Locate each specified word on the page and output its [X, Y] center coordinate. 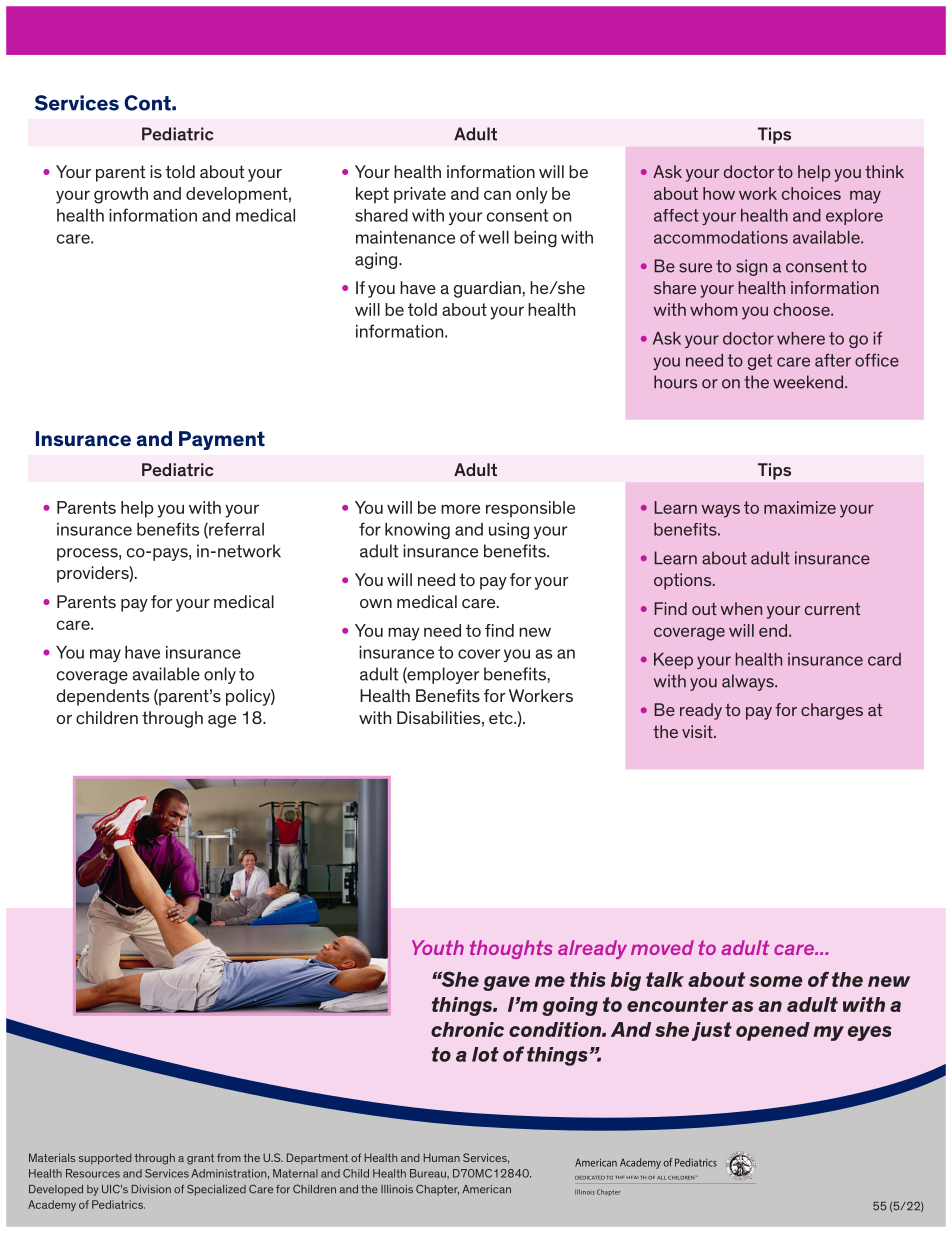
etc [502, 717]
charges [832, 711]
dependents [102, 697]
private [420, 195]
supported [105, 1159]
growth [121, 195]
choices [811, 193]
